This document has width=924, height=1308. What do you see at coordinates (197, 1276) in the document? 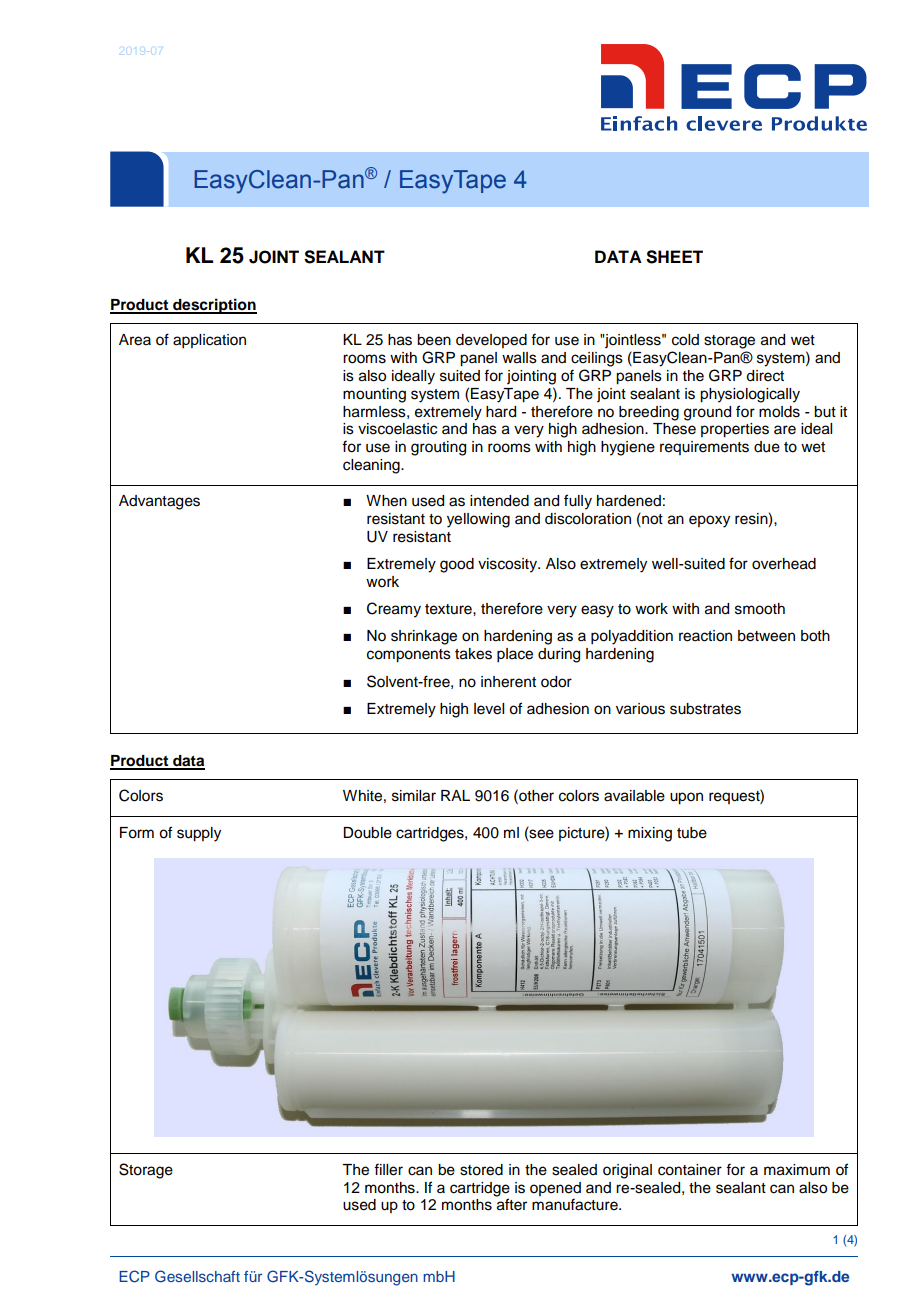
I see `Gesellschaft` at bounding box center [197, 1276].
